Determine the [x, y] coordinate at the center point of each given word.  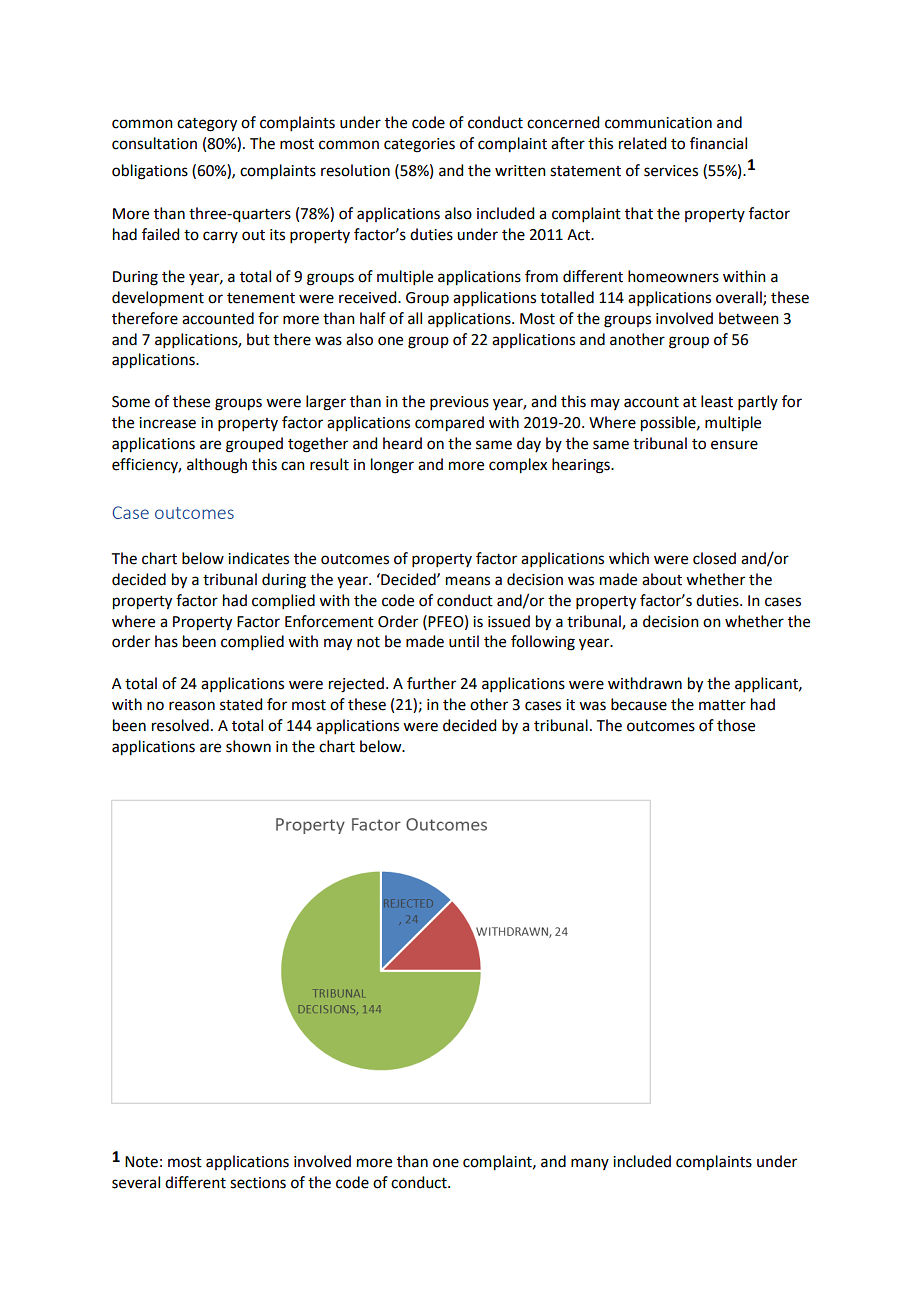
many [590, 1164]
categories [419, 145]
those [736, 725]
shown [248, 746]
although [217, 466]
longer [392, 466]
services [671, 171]
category [207, 125]
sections [258, 1183]
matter [722, 705]
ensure [734, 445]
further [431, 683]
